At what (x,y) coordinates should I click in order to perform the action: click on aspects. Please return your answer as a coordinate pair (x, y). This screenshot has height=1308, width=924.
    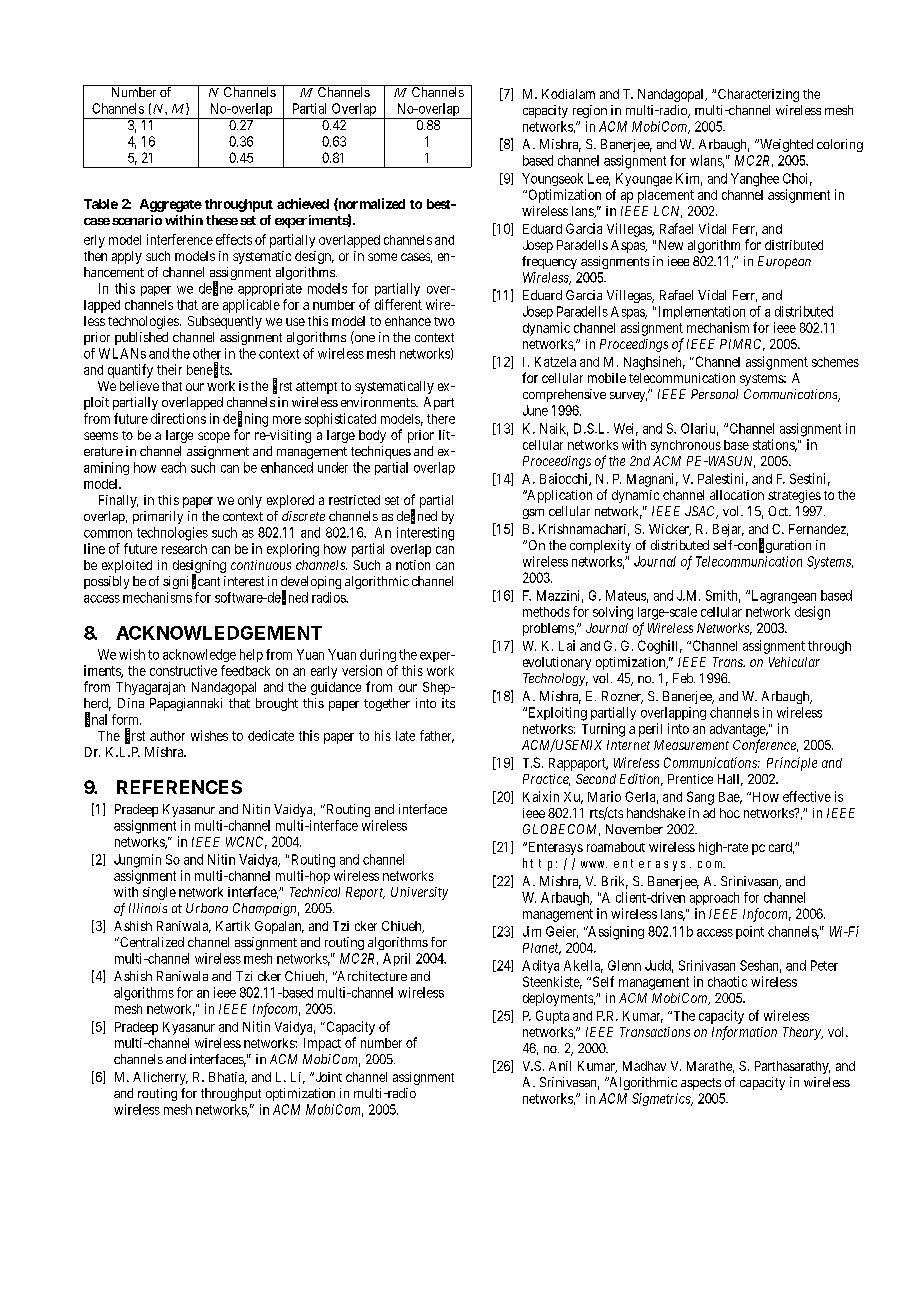
    Looking at the image, I should click on (701, 1084).
